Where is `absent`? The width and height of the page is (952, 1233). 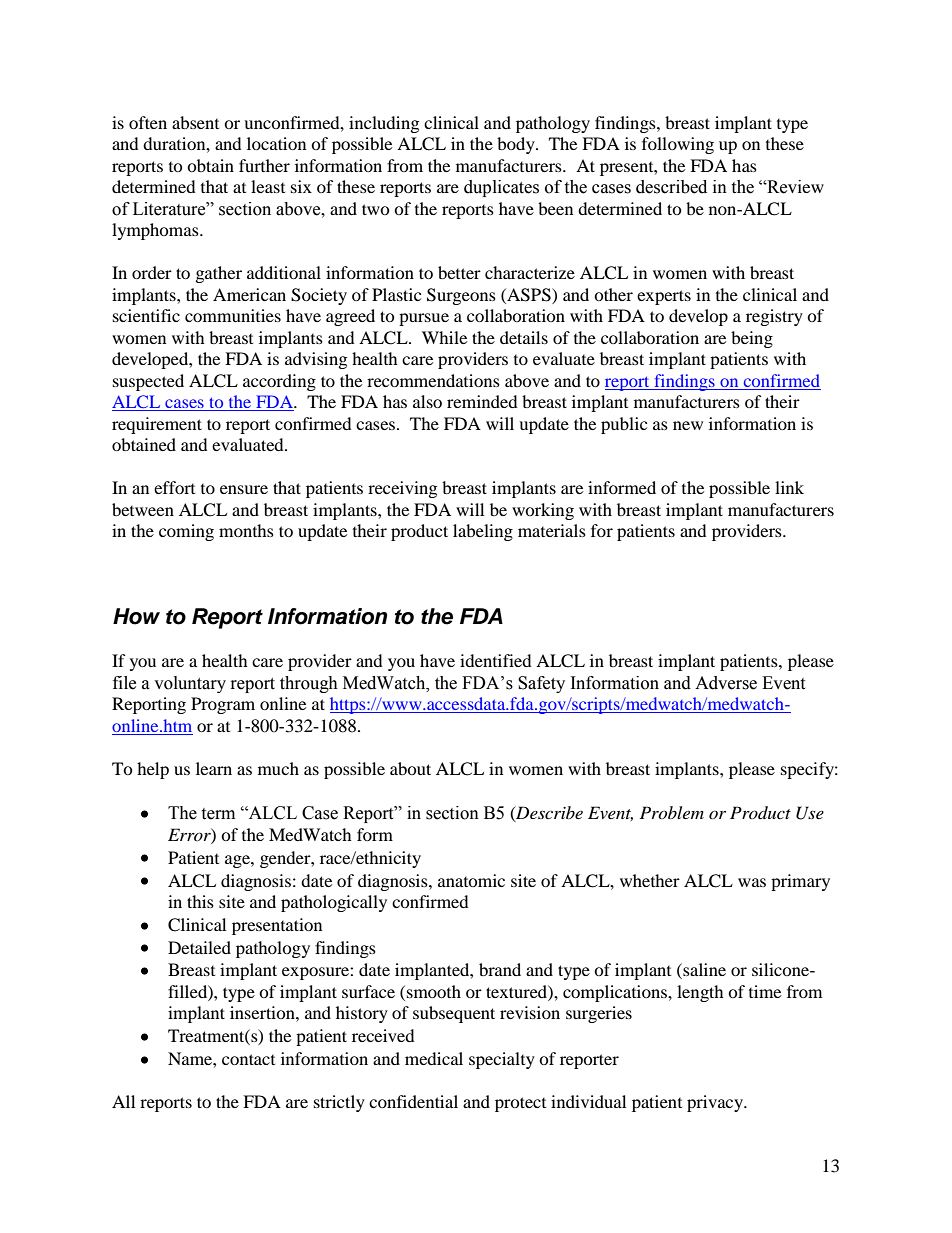
absent is located at coordinates (195, 122).
